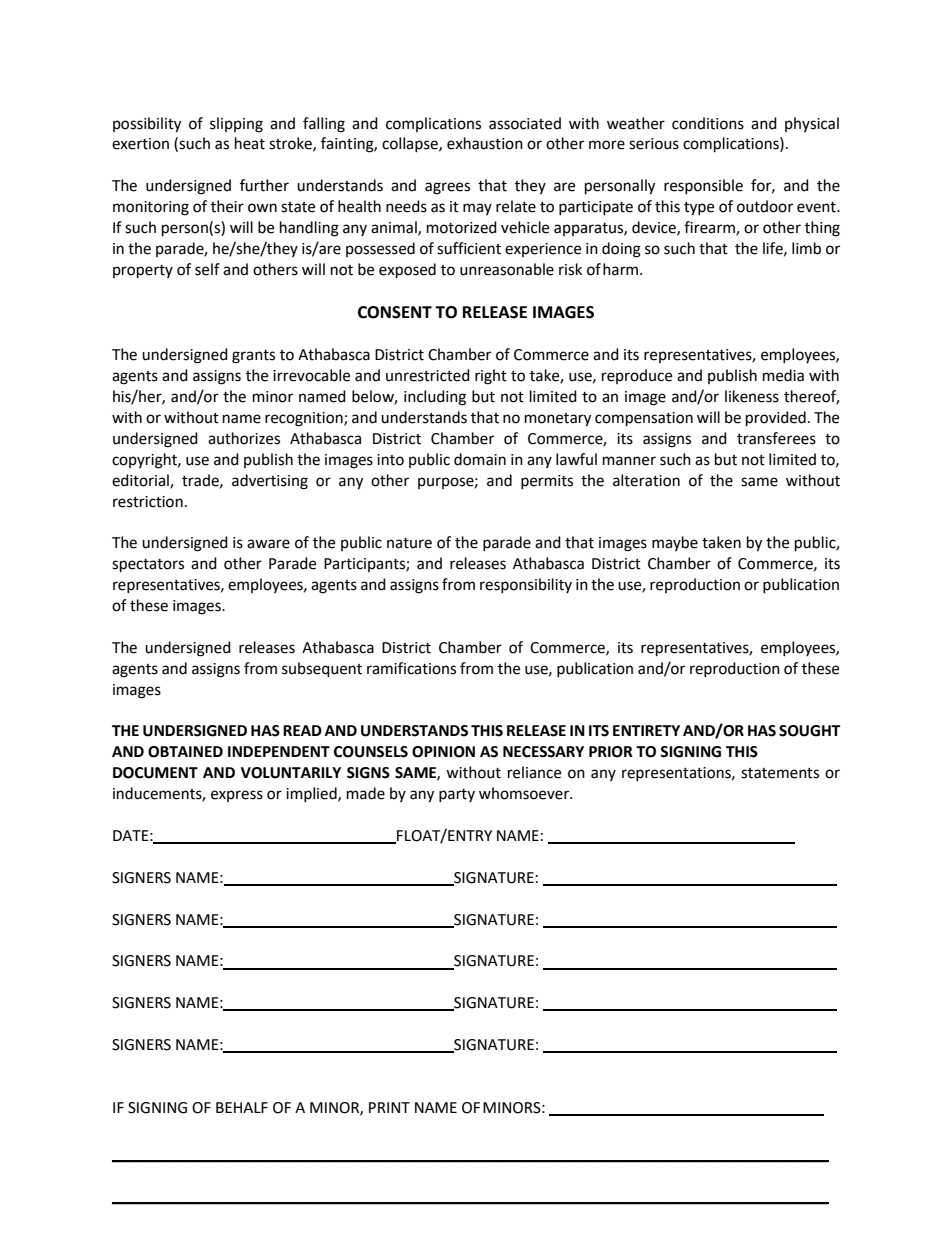  I want to click on exhaustion, so click(485, 143).
